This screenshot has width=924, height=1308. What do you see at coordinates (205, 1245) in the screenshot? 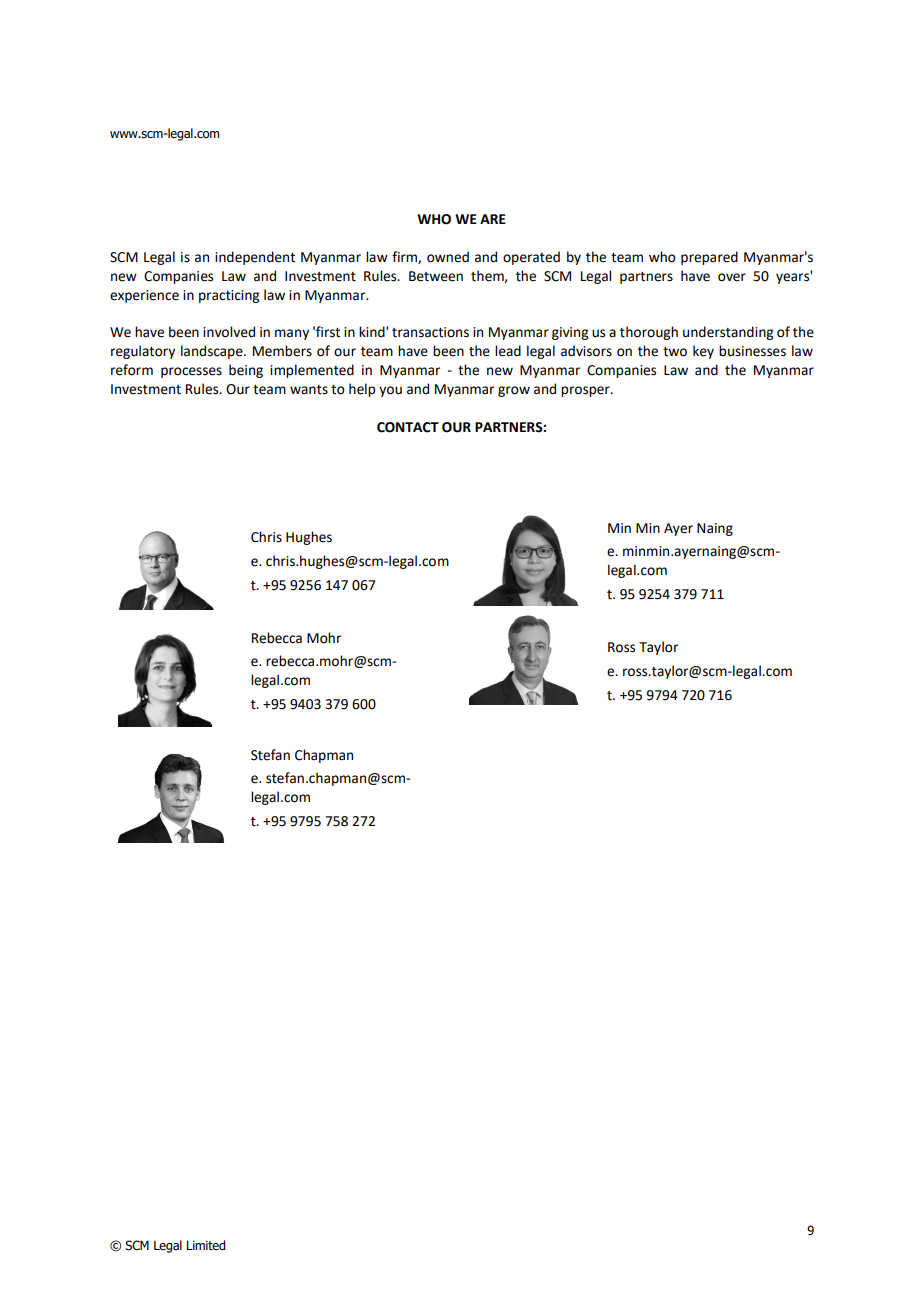
I see `Limited` at bounding box center [205, 1245].
